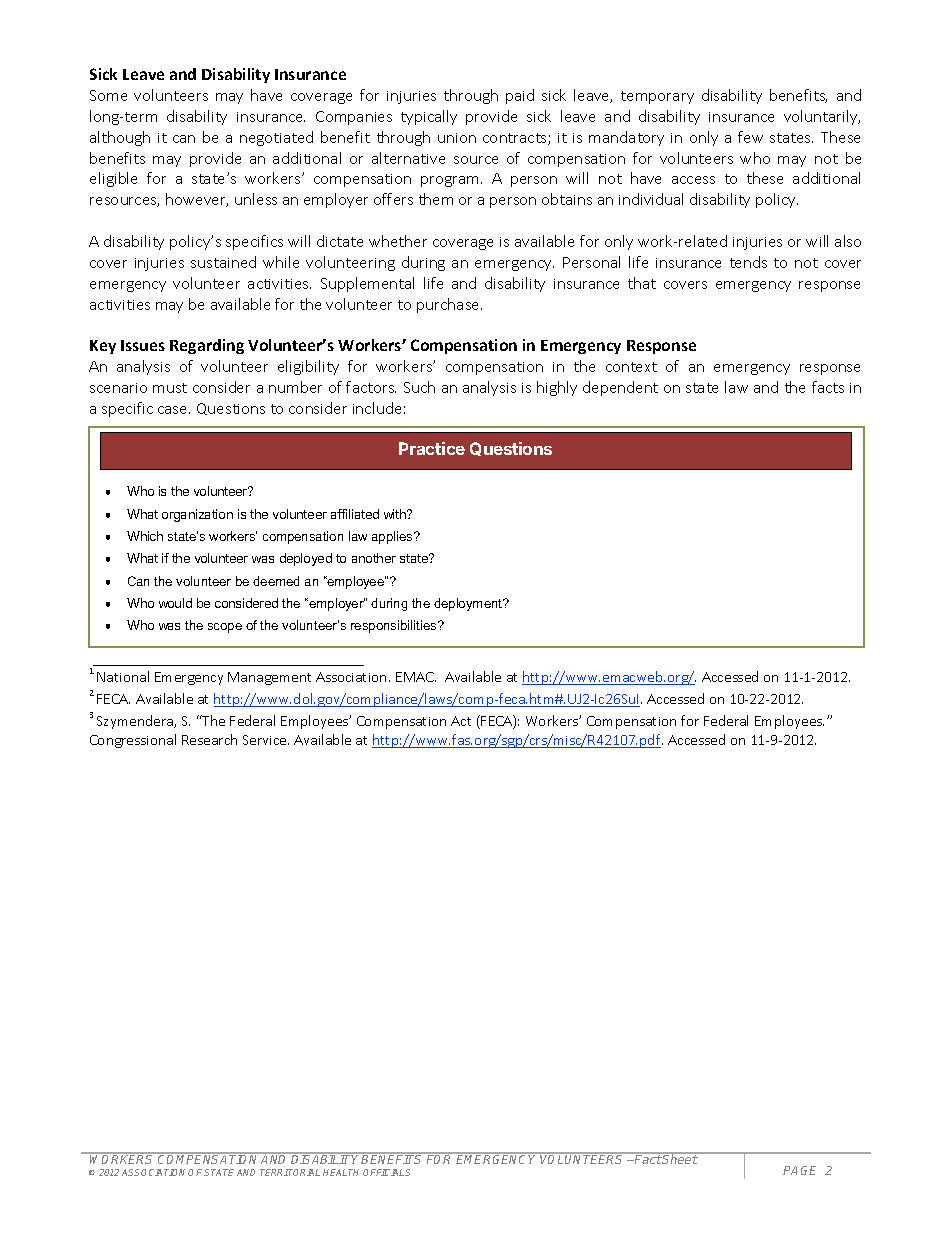  Describe the element at coordinates (419, 387) in the page. I see `Such` at that location.
